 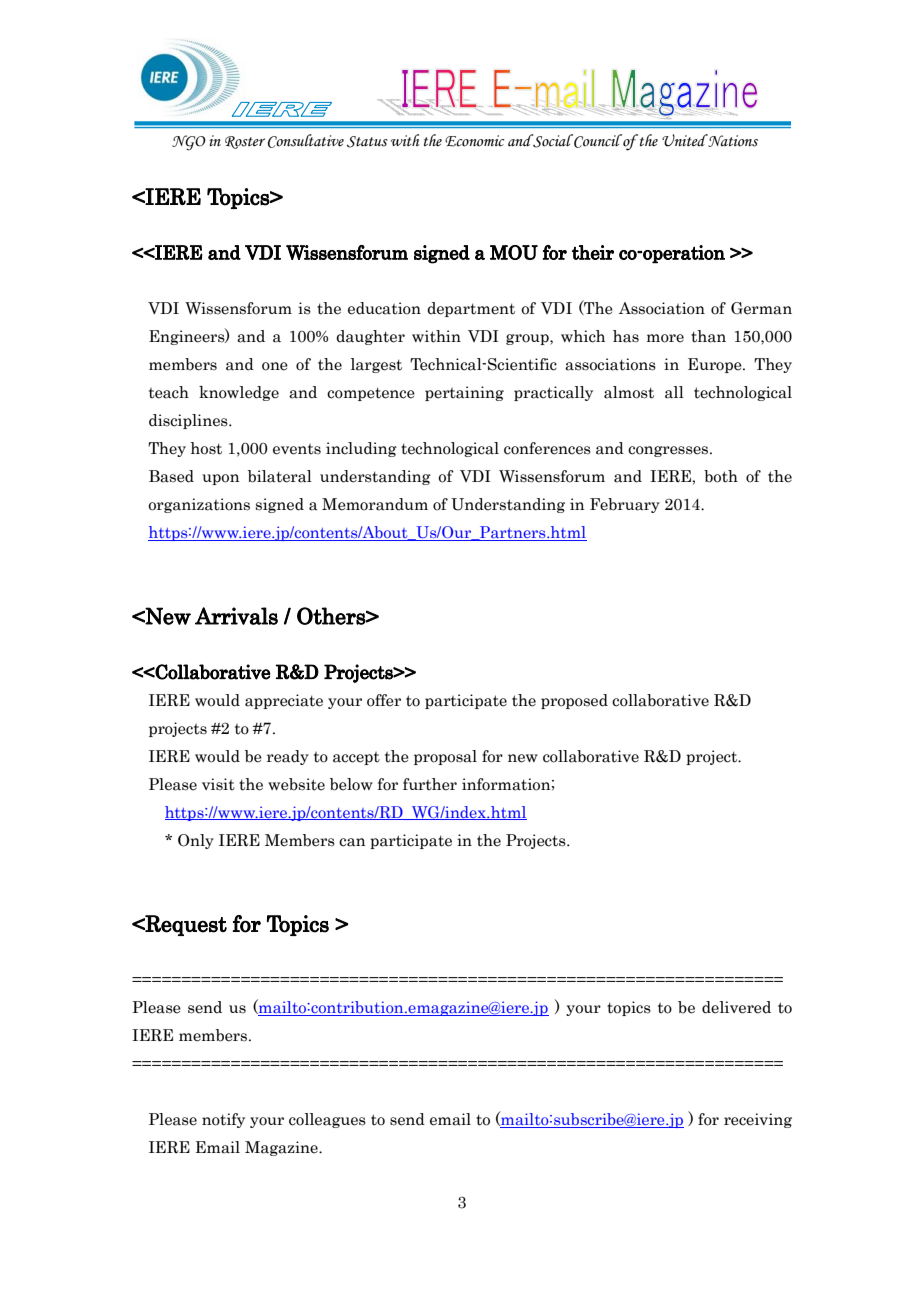 What do you see at coordinates (758, 1120) in the image?
I see `receiving` at bounding box center [758, 1120].
